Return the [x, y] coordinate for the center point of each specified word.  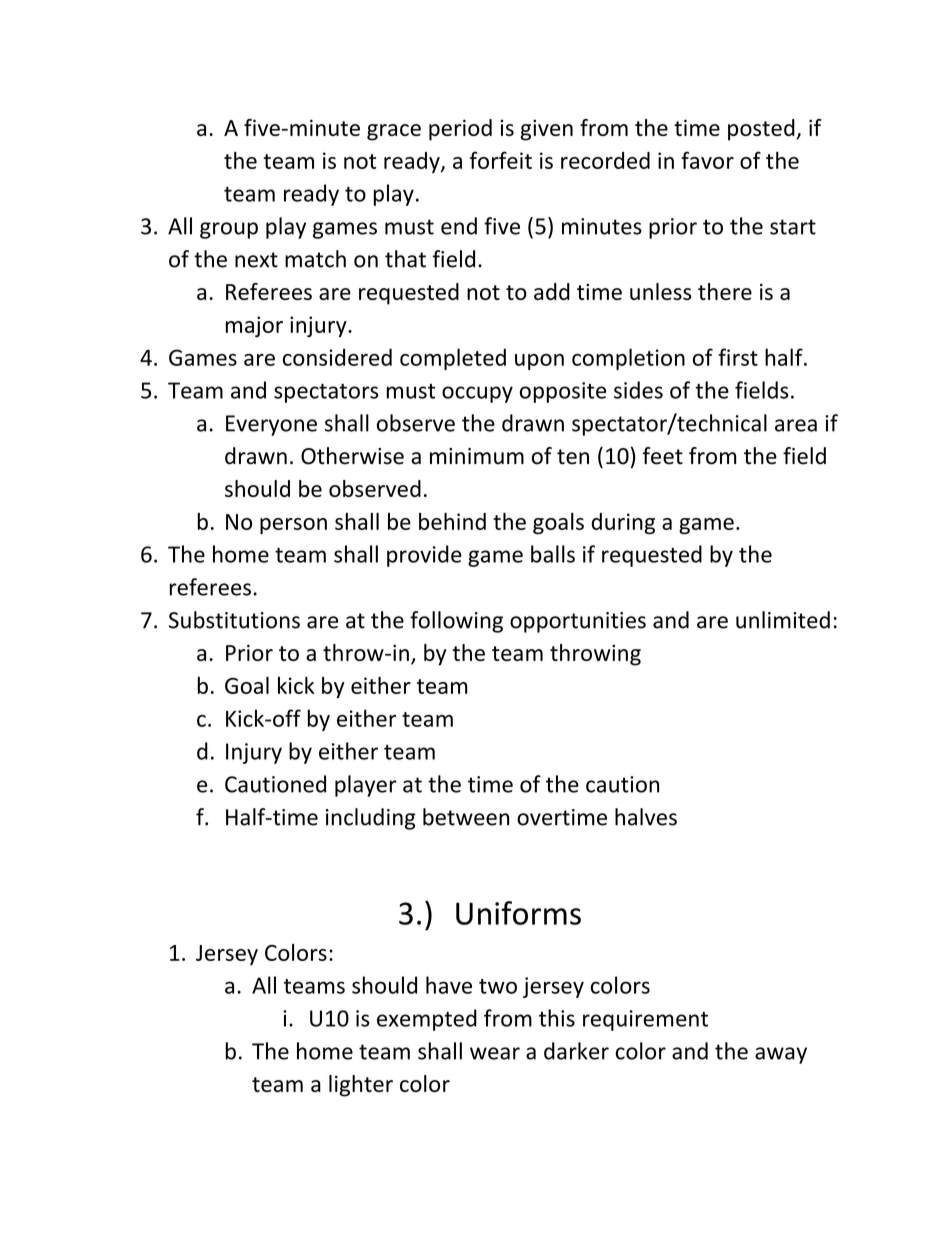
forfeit [501, 160]
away [781, 1055]
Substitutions [234, 620]
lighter [361, 1086]
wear [495, 1053]
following [456, 622]
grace [394, 132]
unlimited [783, 620]
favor [707, 160]
